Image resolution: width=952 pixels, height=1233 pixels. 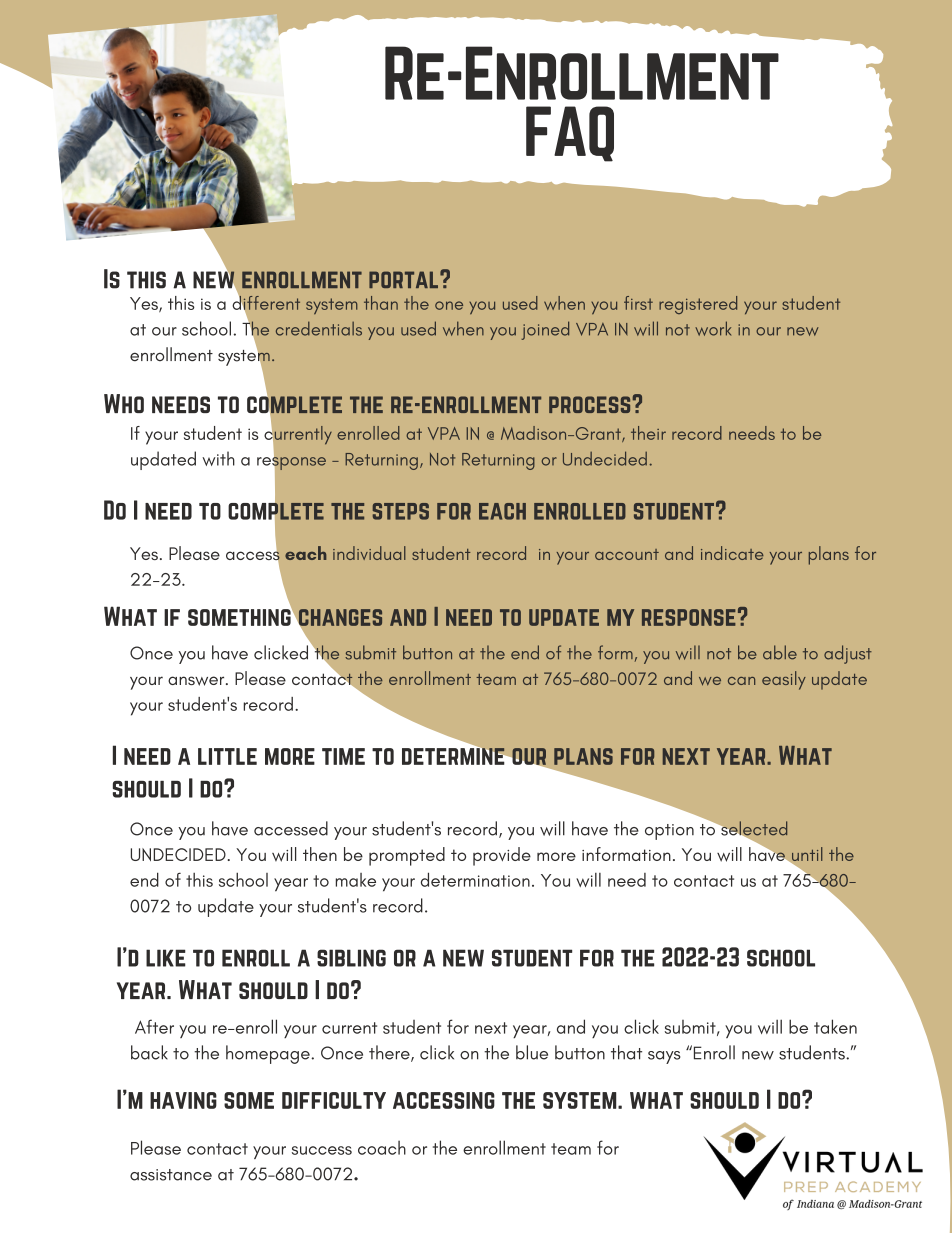 I want to click on registered, so click(x=698, y=305).
